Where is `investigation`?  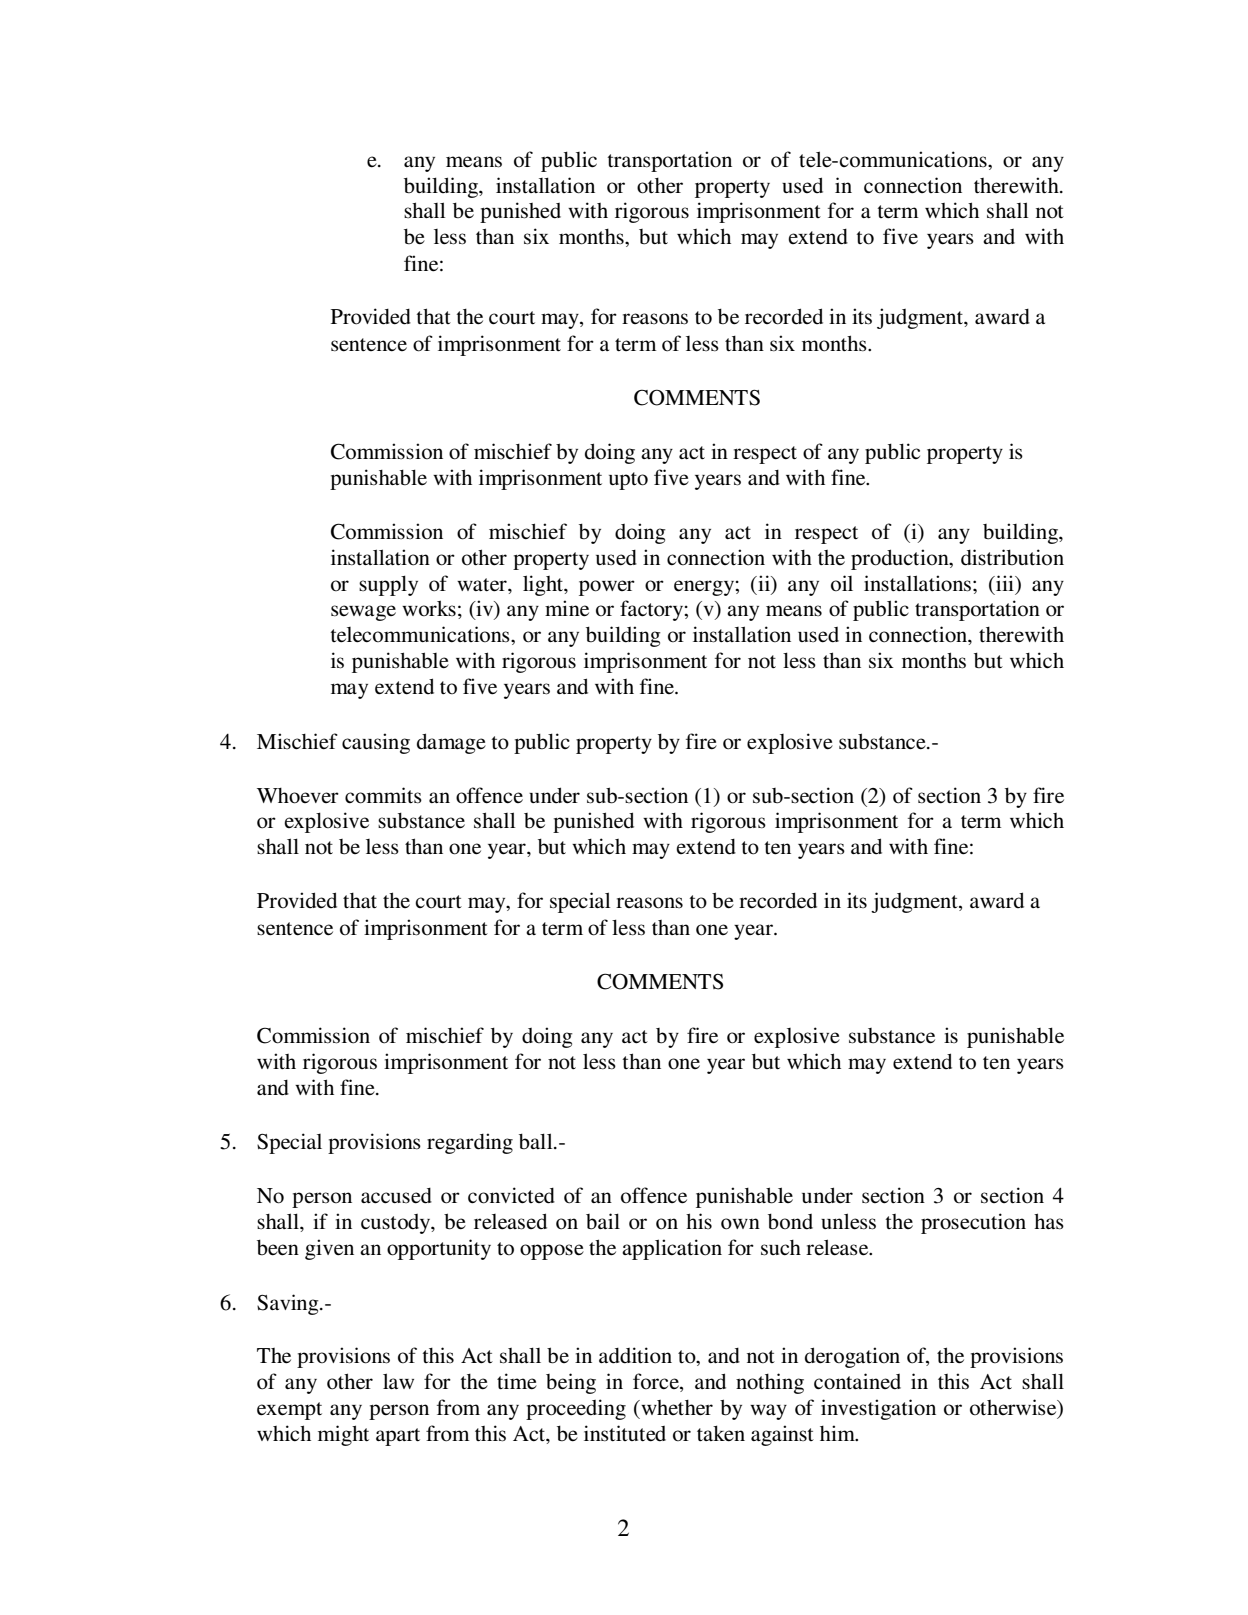
investigation is located at coordinates (878, 1409).
